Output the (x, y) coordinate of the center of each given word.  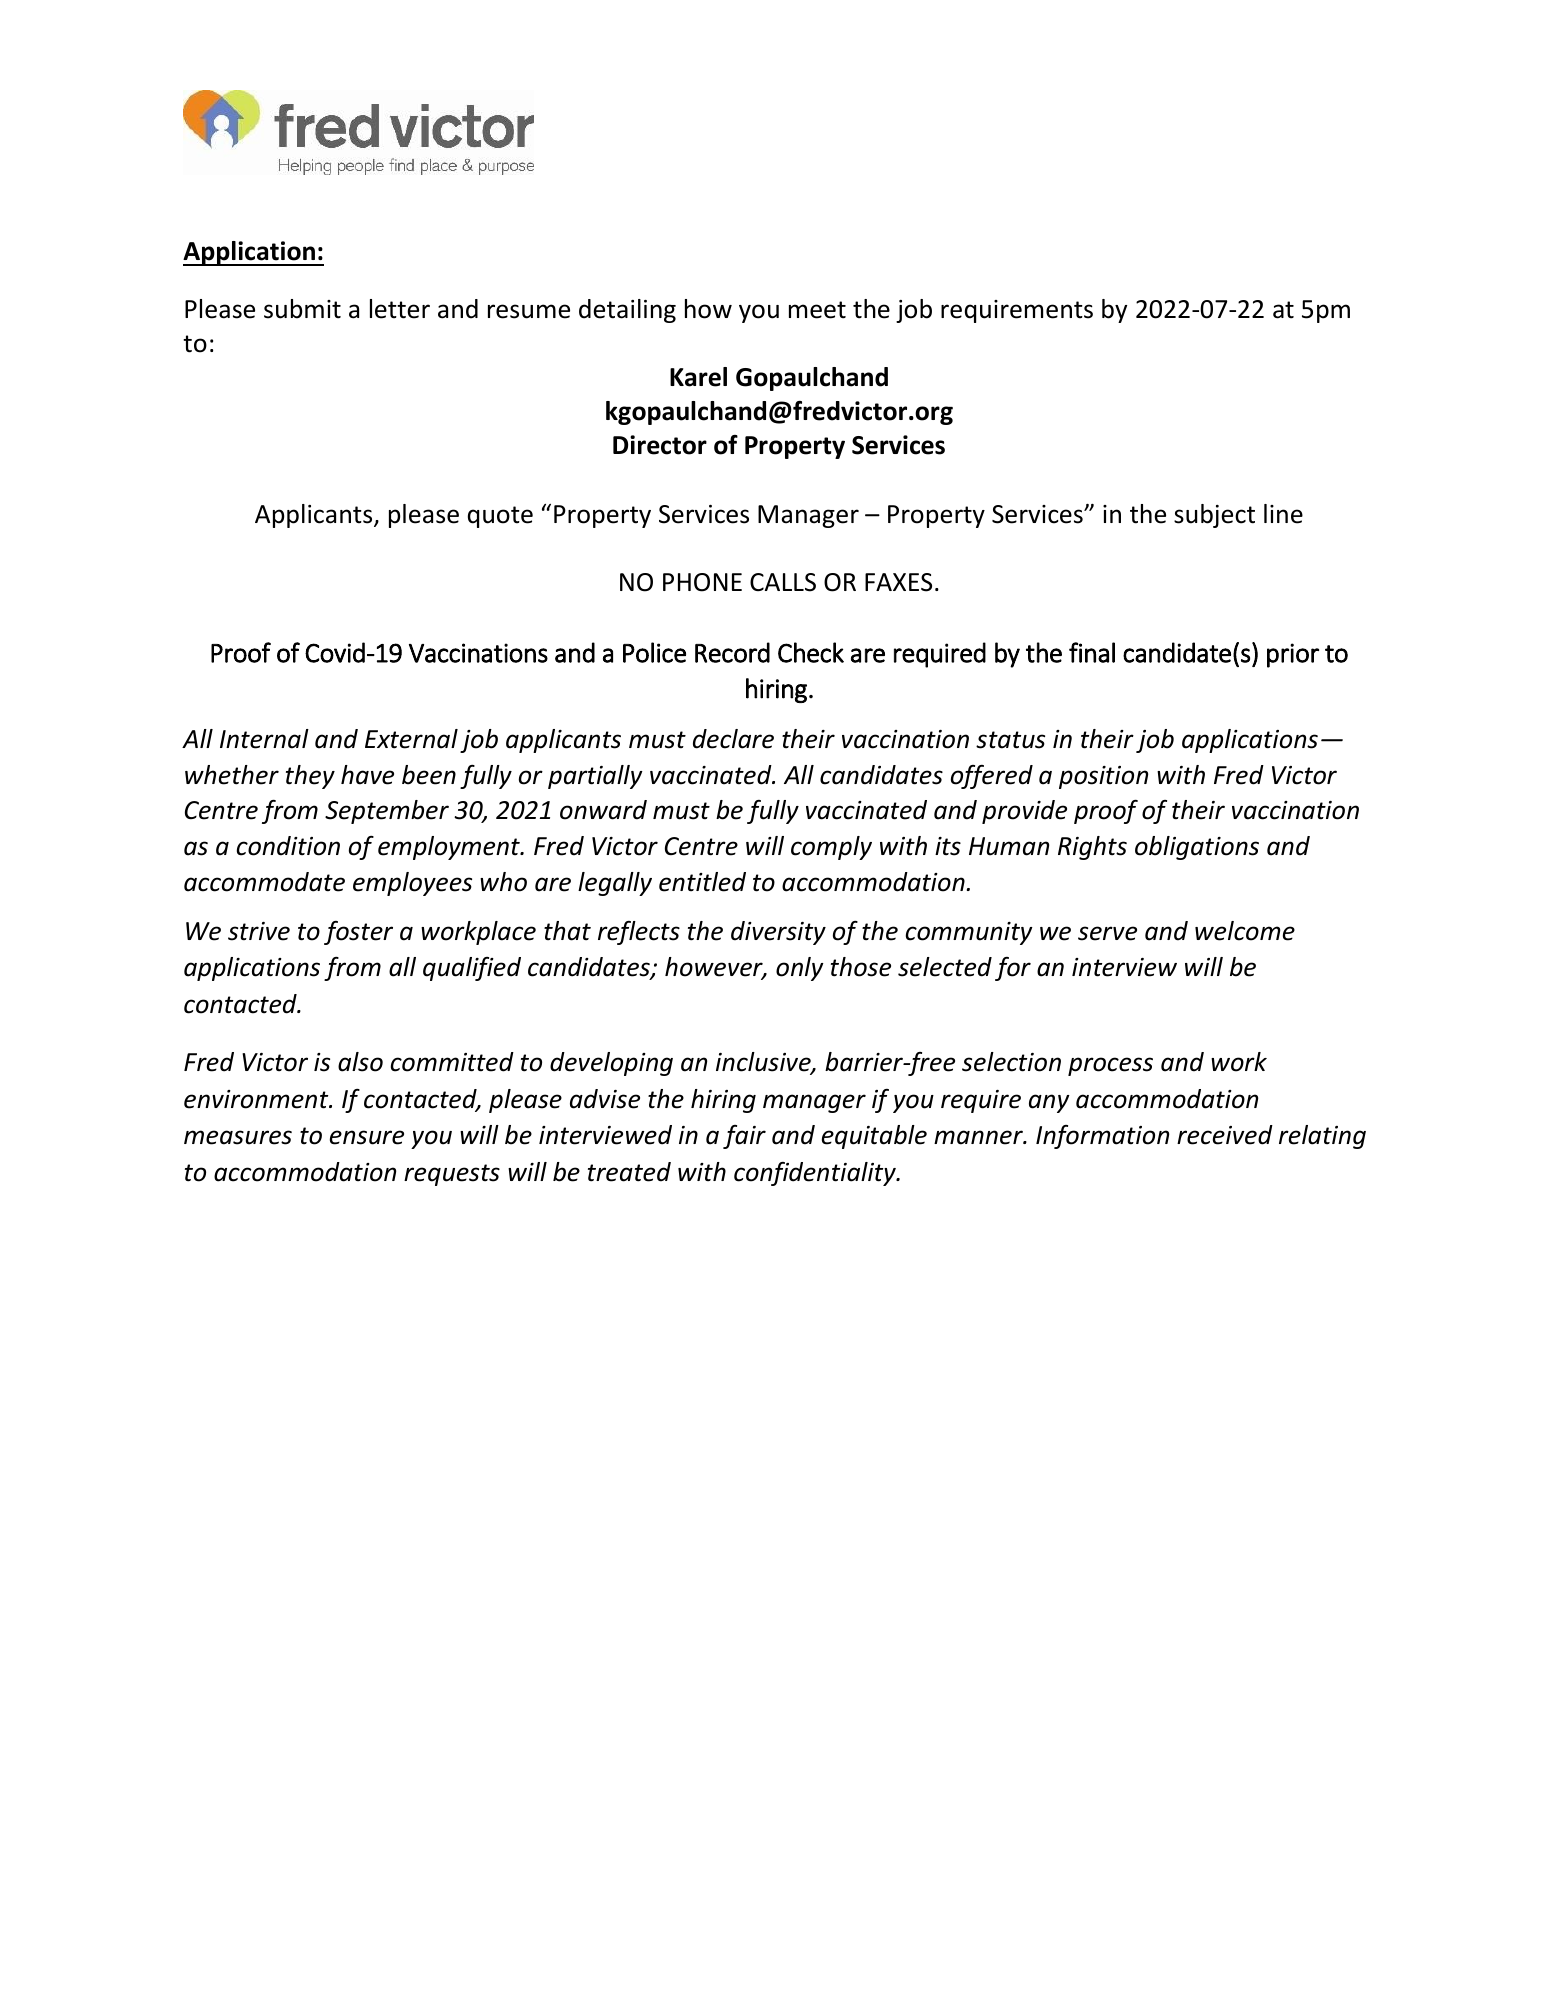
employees (412, 884)
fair (744, 1137)
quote (500, 517)
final (1092, 652)
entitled (702, 882)
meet (817, 310)
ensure (367, 1137)
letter (400, 309)
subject (1214, 516)
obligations (1197, 848)
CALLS (783, 582)
